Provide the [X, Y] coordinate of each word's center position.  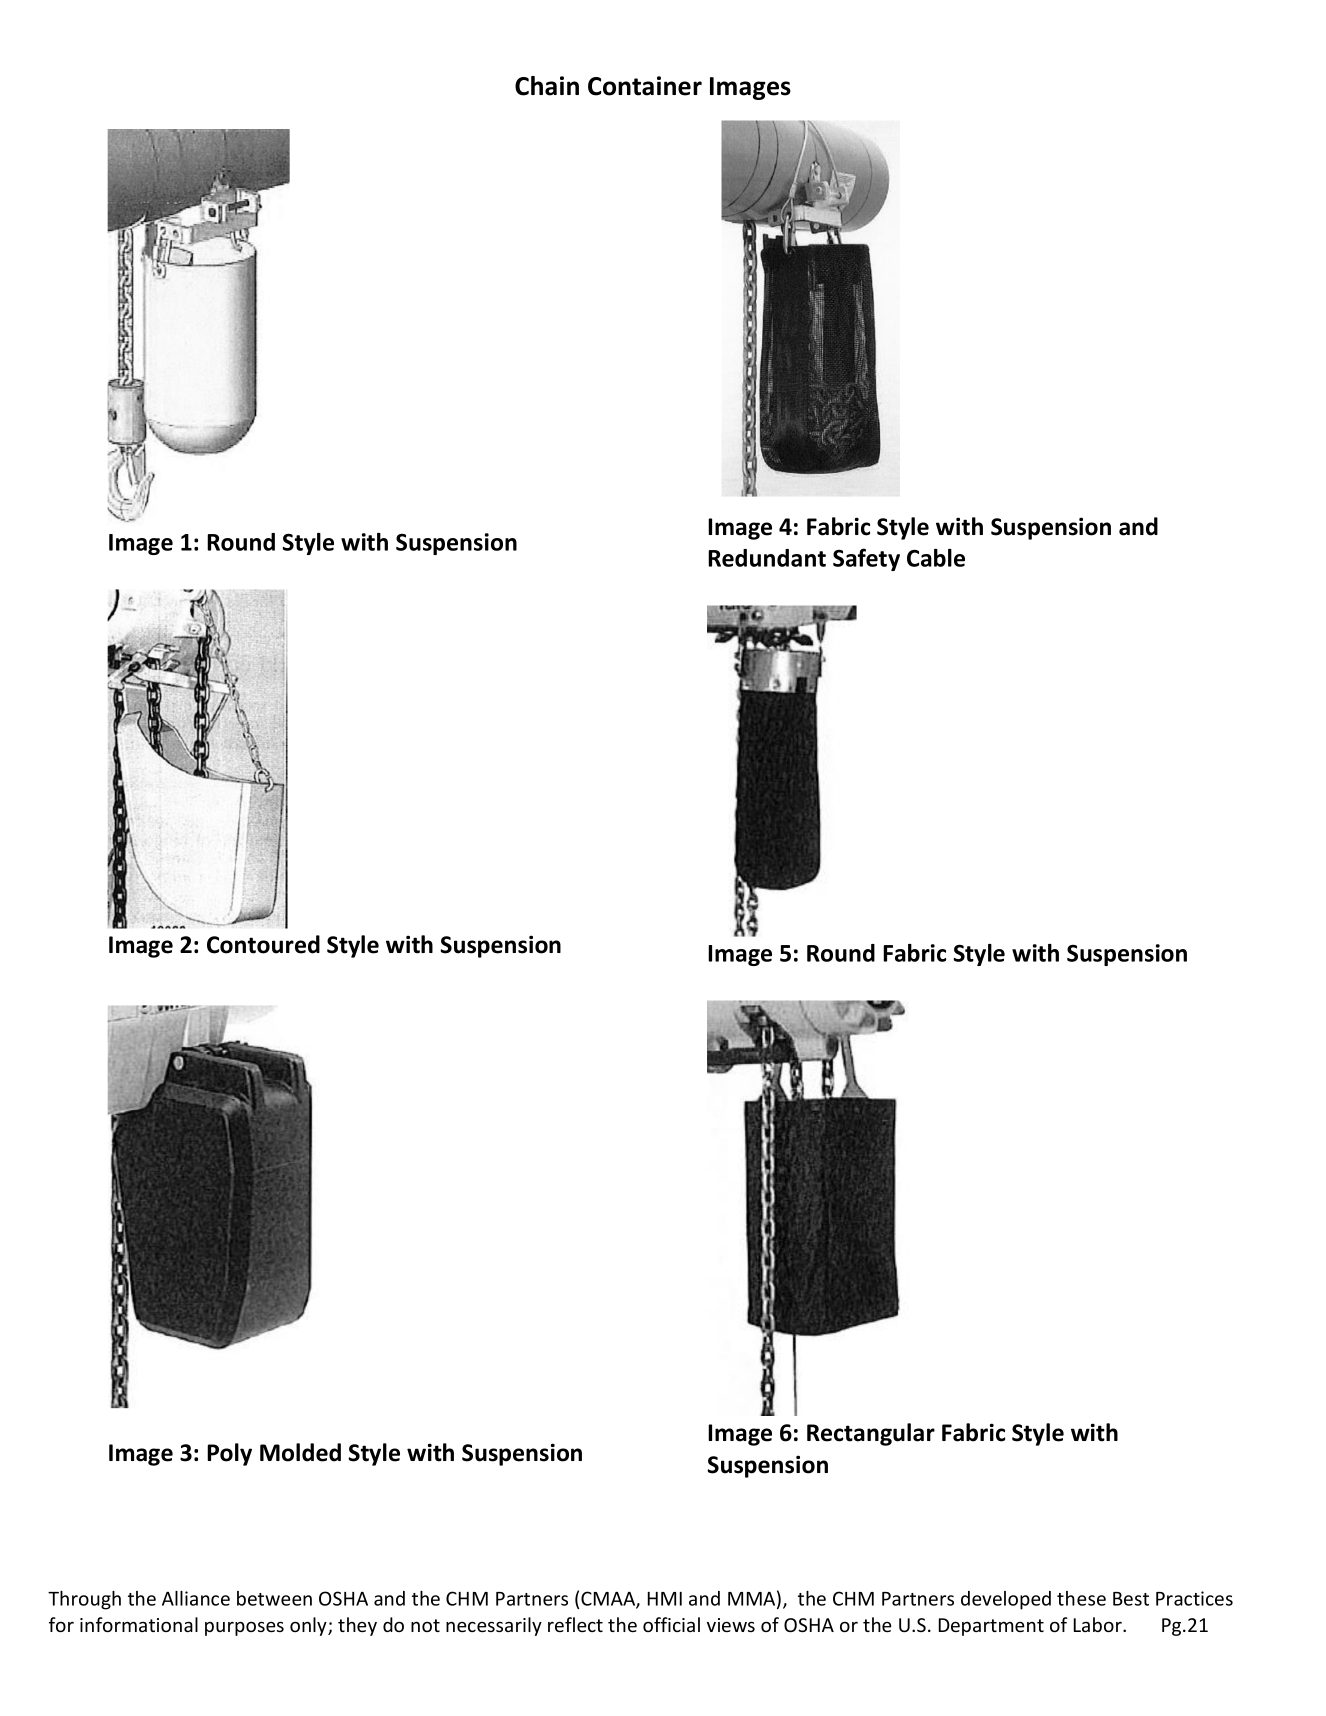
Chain [547, 86]
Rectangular [871, 1434]
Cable [936, 558]
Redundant [767, 558]
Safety [866, 559]
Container [645, 86]
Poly [229, 1454]
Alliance [196, 1598]
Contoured [263, 944]
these [1081, 1598]
